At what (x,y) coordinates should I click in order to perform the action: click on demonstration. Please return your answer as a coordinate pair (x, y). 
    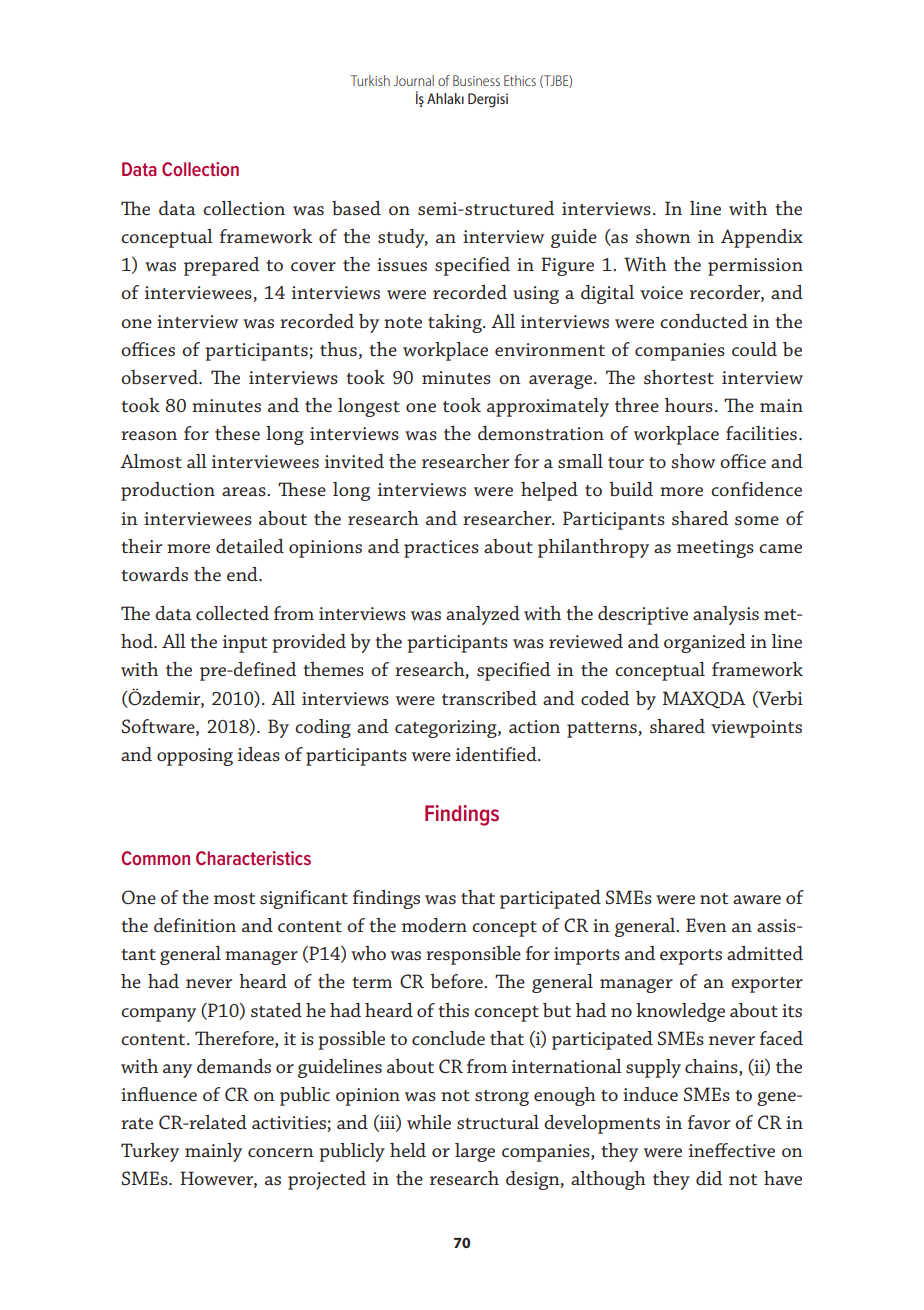
    Looking at the image, I should click on (541, 433).
